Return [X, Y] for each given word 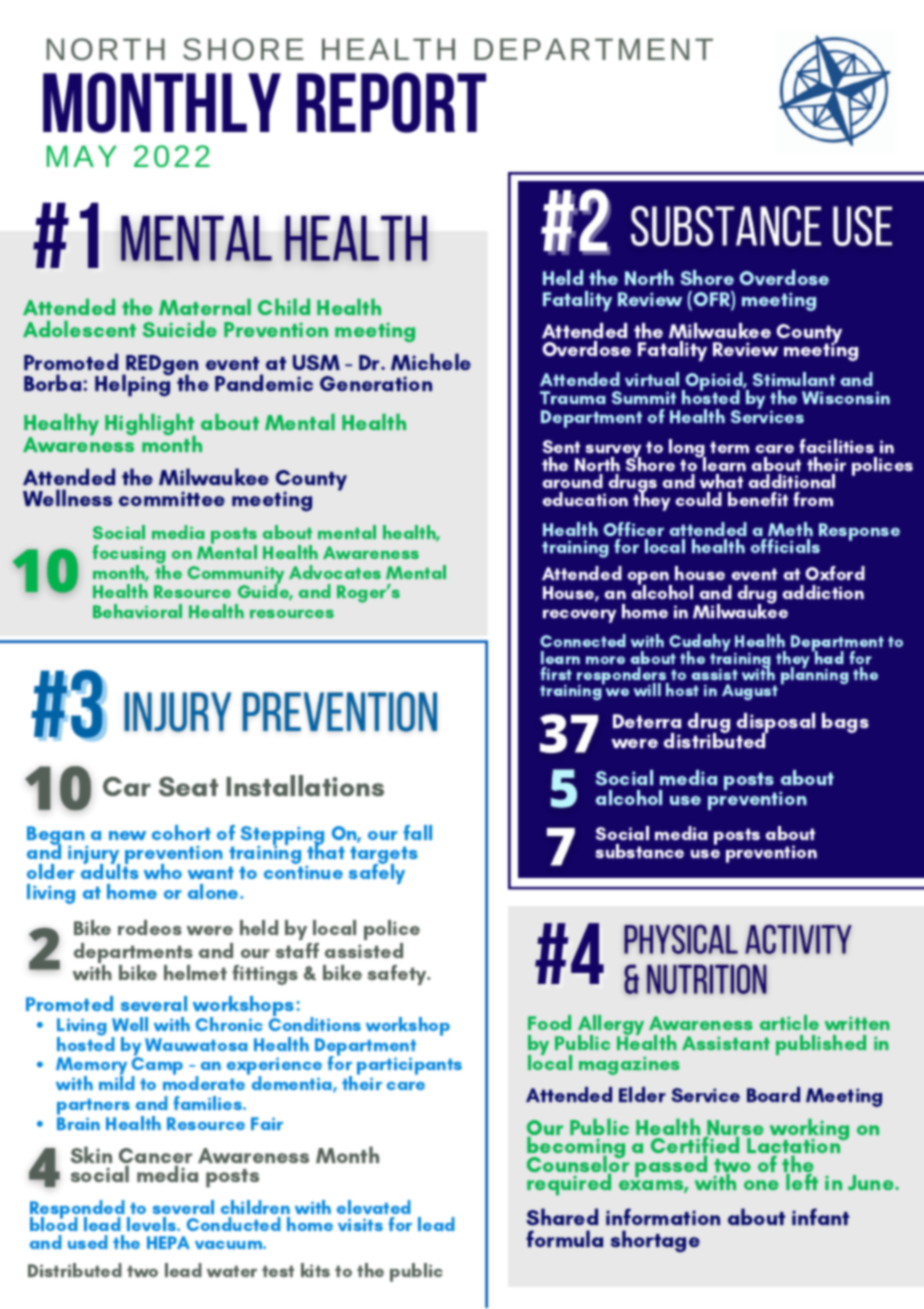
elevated [374, 1207]
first [556, 673]
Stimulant [794, 379]
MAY [82, 156]
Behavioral [137, 611]
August [750, 692]
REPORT [391, 102]
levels [152, 1224]
